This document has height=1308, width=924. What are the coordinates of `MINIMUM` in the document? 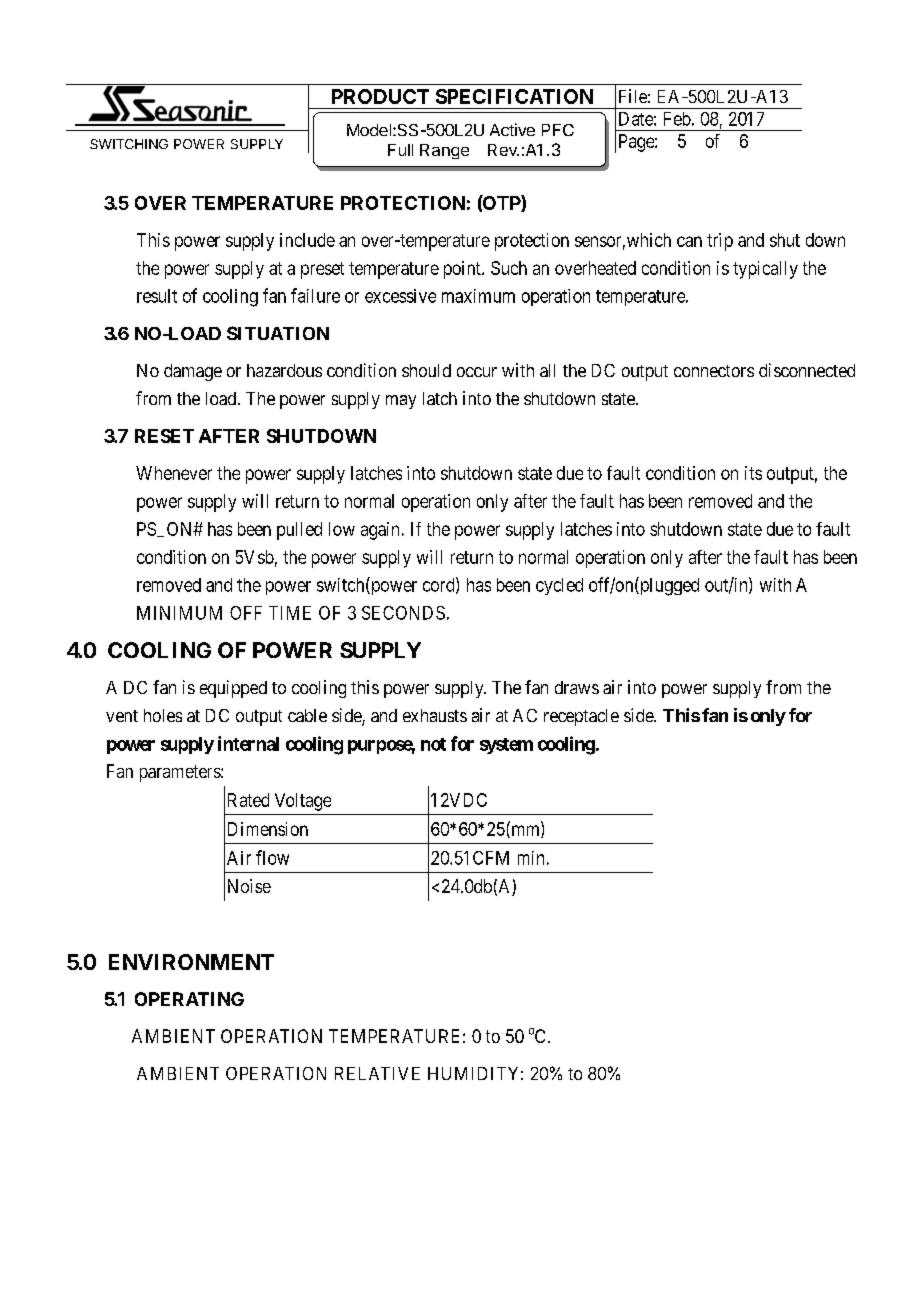 It's located at (179, 613).
